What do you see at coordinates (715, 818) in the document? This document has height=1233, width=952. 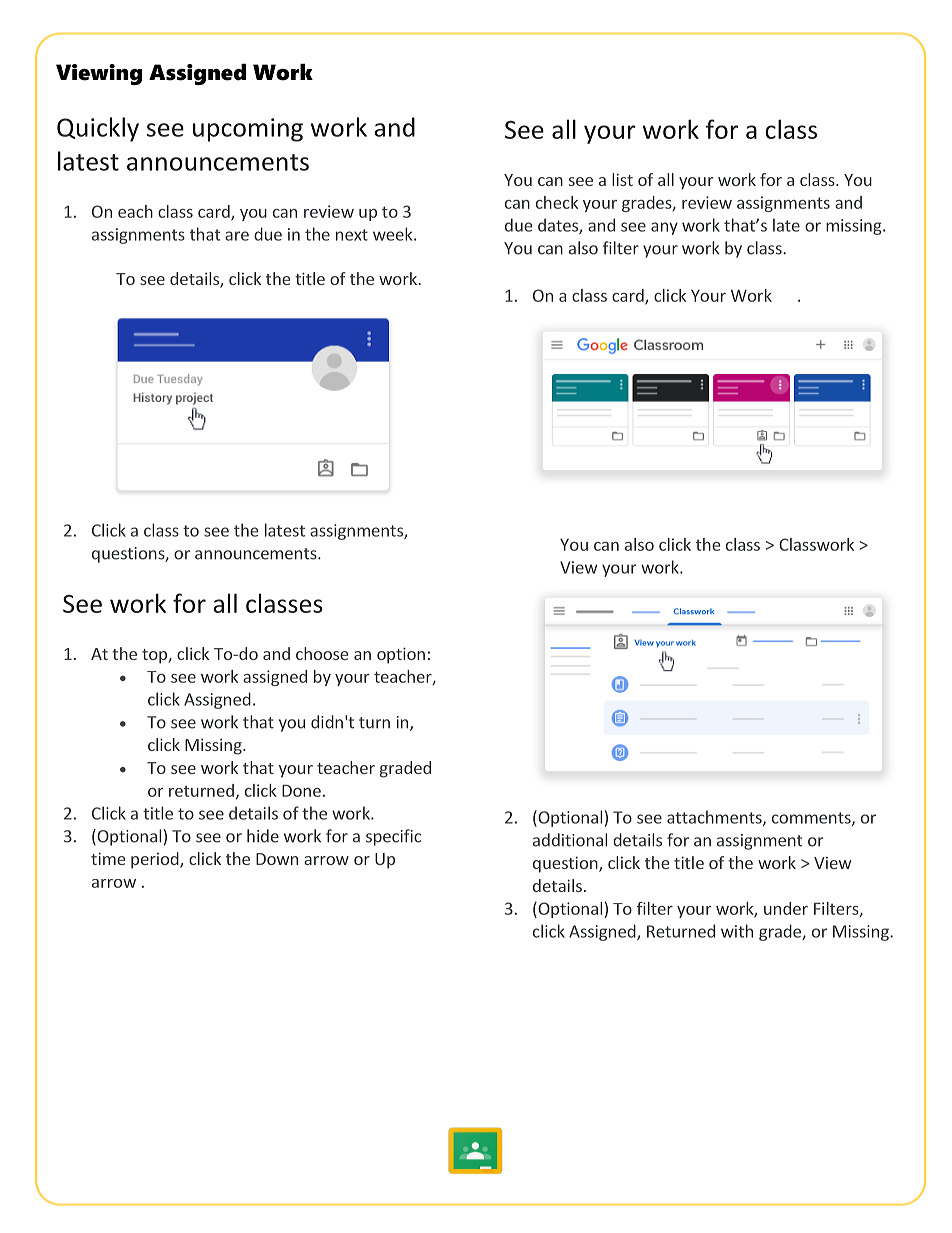 I see `attachments` at bounding box center [715, 818].
